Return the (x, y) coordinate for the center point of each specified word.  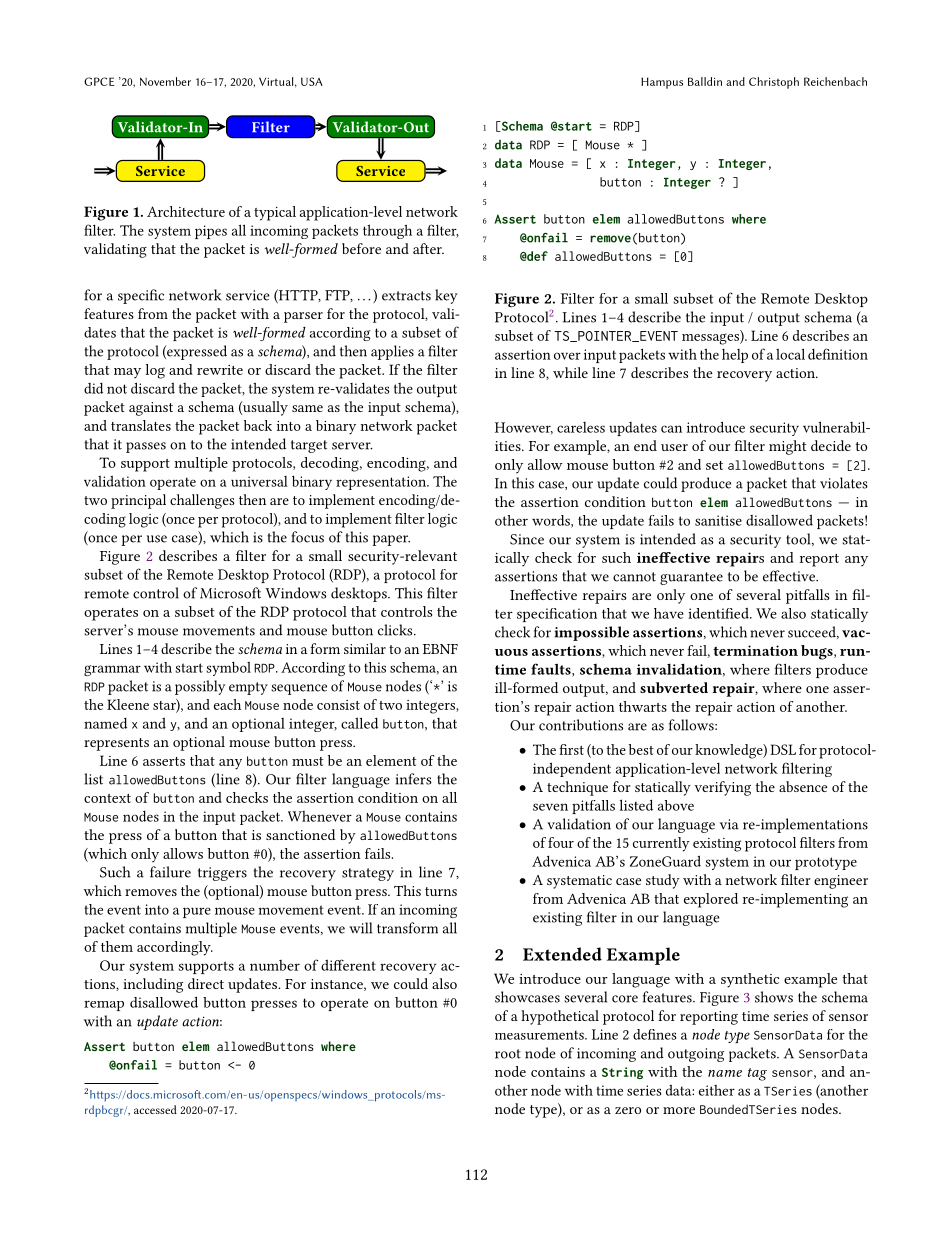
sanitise (718, 520)
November (165, 81)
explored (711, 900)
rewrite (220, 370)
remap (104, 1005)
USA (312, 81)
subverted (674, 687)
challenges (202, 501)
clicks (396, 630)
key (446, 296)
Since (527, 539)
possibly (200, 687)
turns (441, 891)
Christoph (774, 83)
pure (197, 912)
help (735, 356)
